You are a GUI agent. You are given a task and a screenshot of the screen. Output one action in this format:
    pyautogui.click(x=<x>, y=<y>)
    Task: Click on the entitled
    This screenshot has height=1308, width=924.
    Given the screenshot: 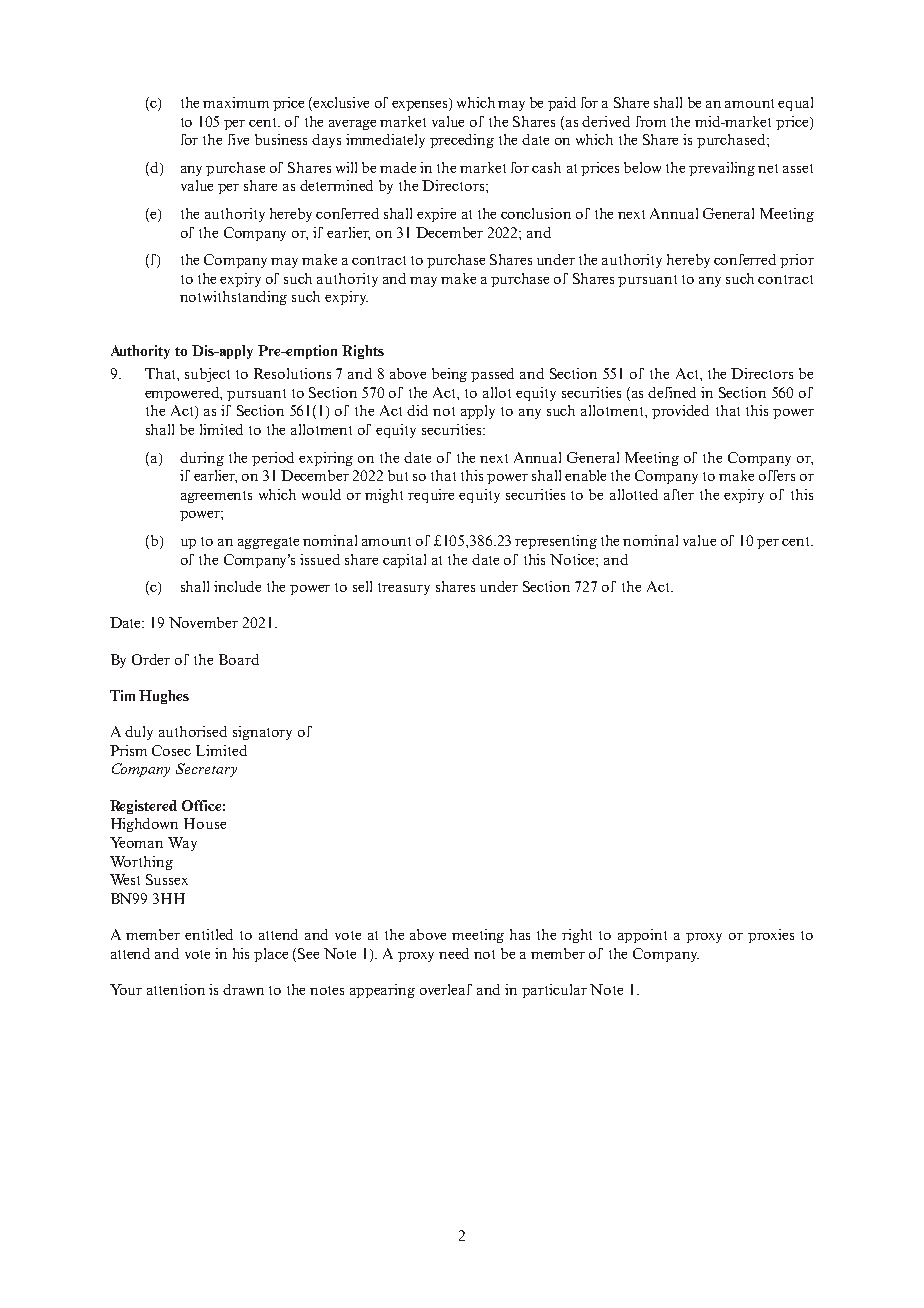 What is the action you would take?
    pyautogui.click(x=209, y=934)
